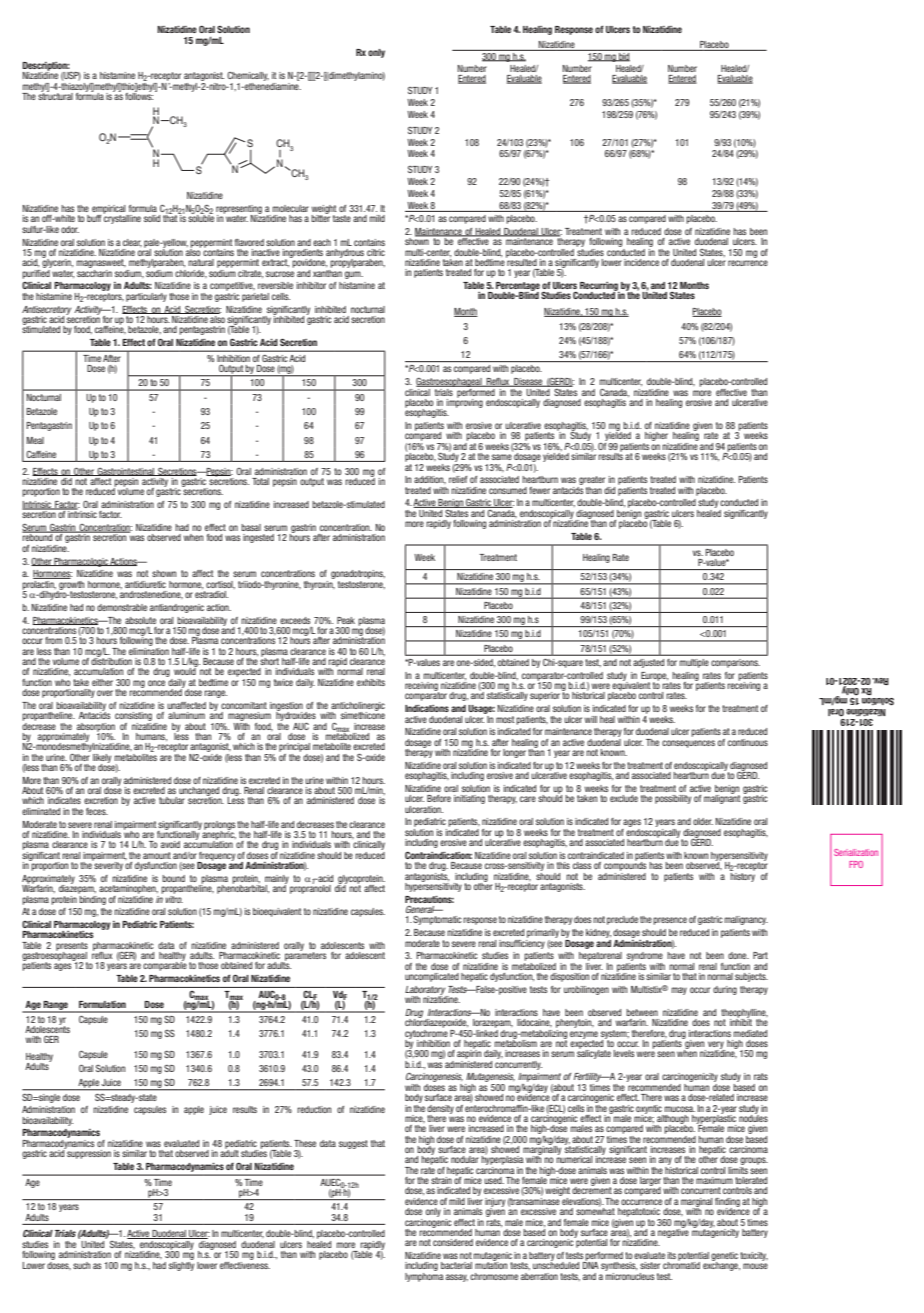 The width and height of the screenshot is (924, 1313). What do you see at coordinates (139, 95) in the screenshot?
I see `follows` at bounding box center [139, 95].
